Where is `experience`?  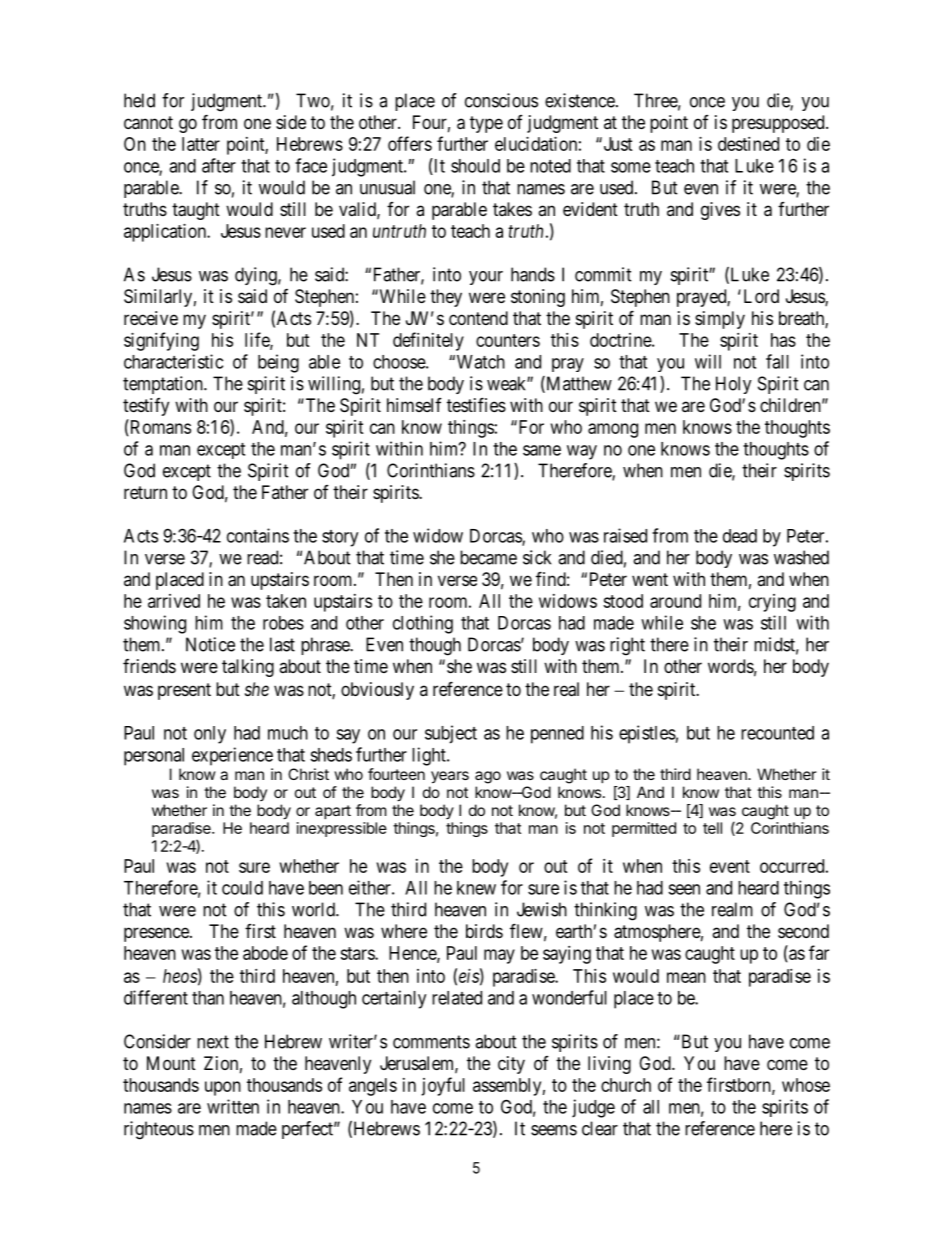 experience is located at coordinates (232, 756).
